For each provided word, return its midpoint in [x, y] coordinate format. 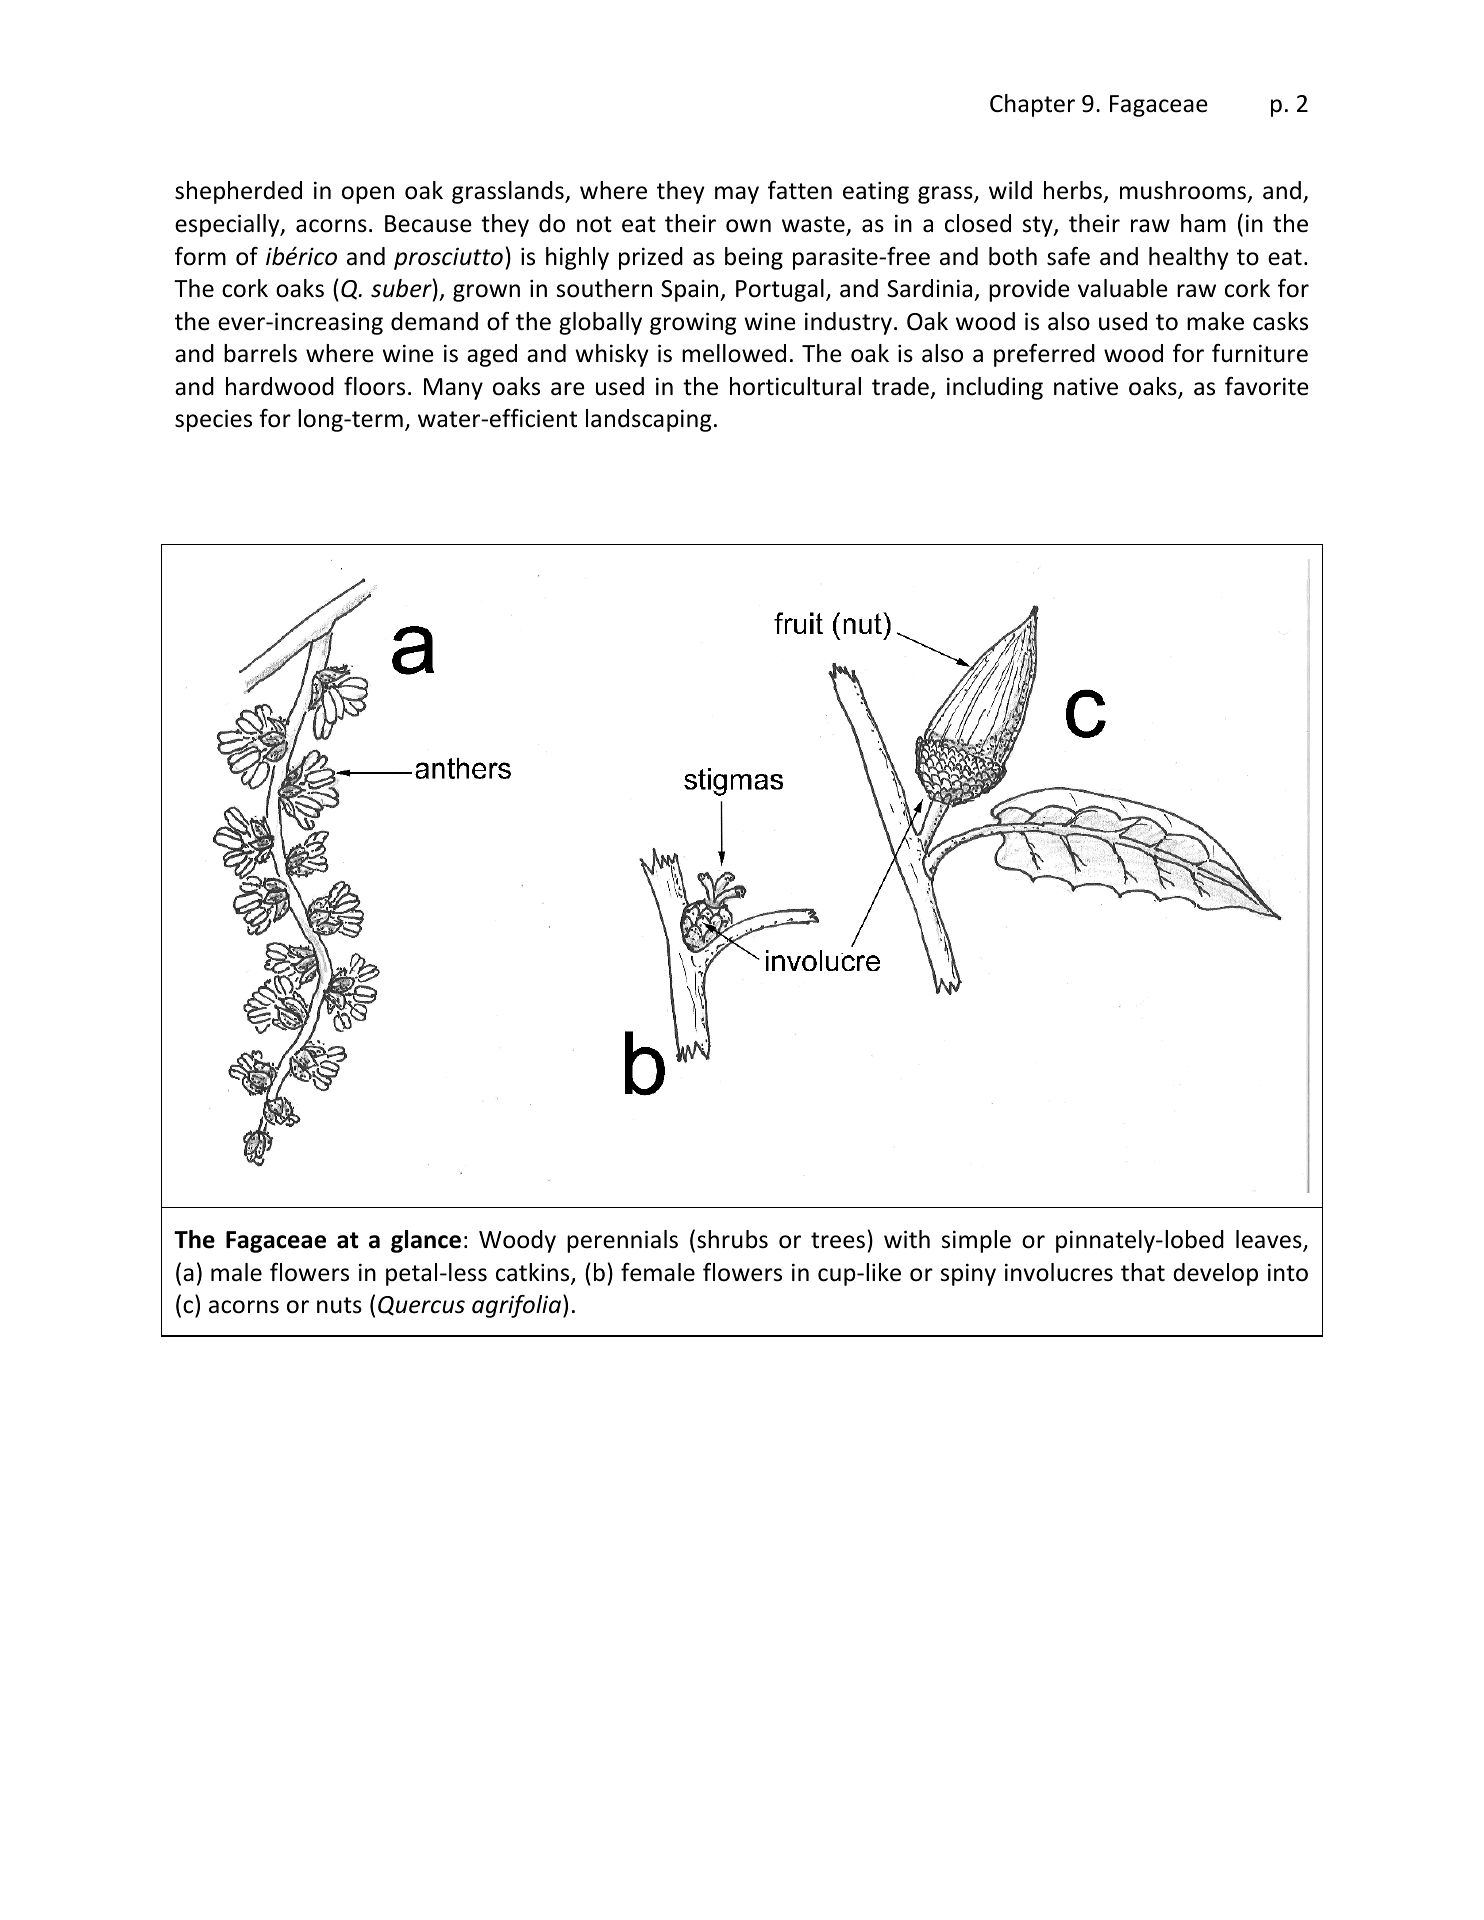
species [213, 420]
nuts [339, 1305]
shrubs [732, 1239]
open [368, 195]
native [1086, 387]
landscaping [649, 420]
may [737, 195]
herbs [1074, 192]
